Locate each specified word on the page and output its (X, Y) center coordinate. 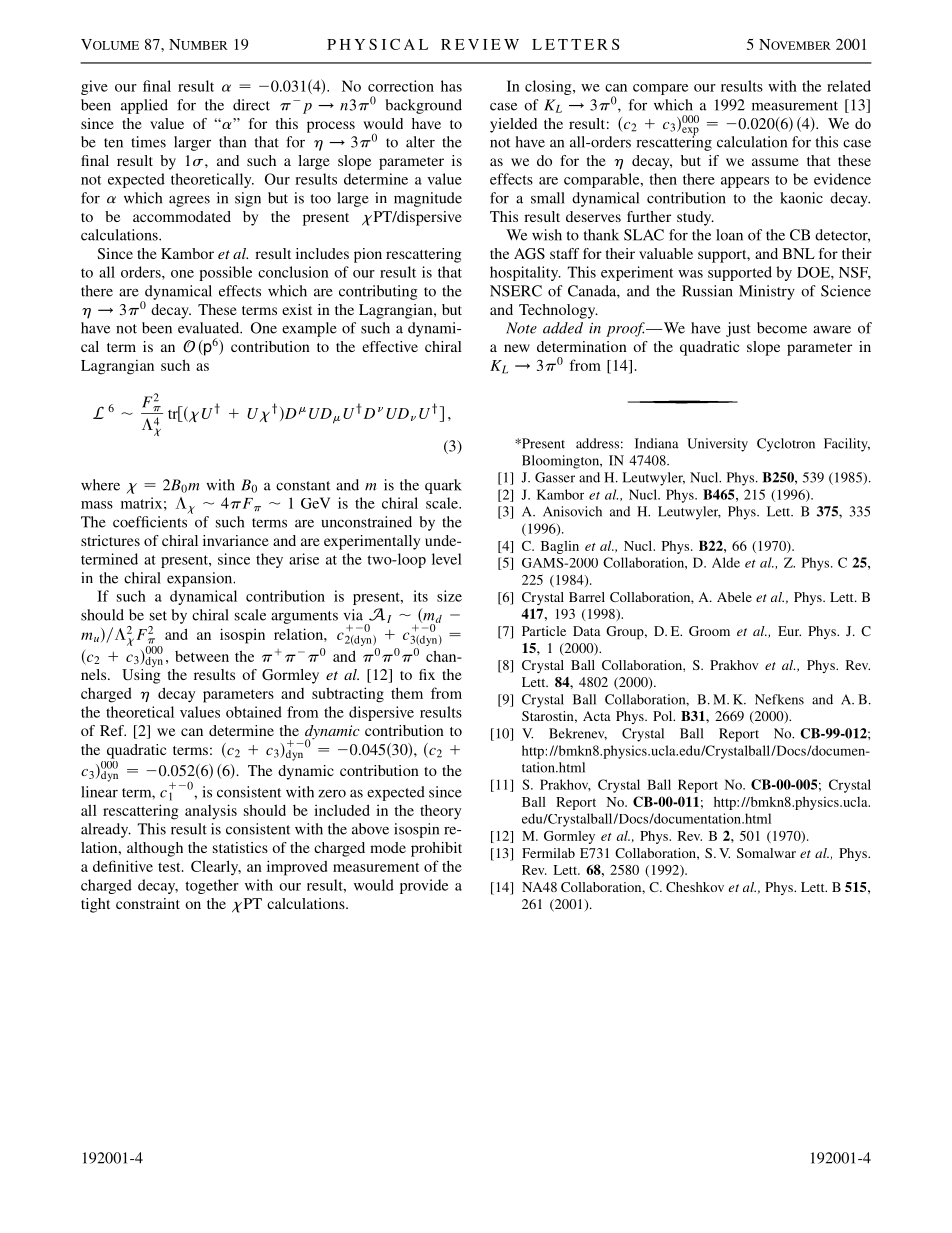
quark (443, 486)
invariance (236, 540)
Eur (789, 631)
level (447, 559)
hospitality (525, 273)
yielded (513, 125)
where (100, 485)
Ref (113, 730)
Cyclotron (786, 445)
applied (144, 106)
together (212, 886)
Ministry (767, 292)
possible (225, 273)
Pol (664, 716)
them (407, 693)
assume (775, 162)
